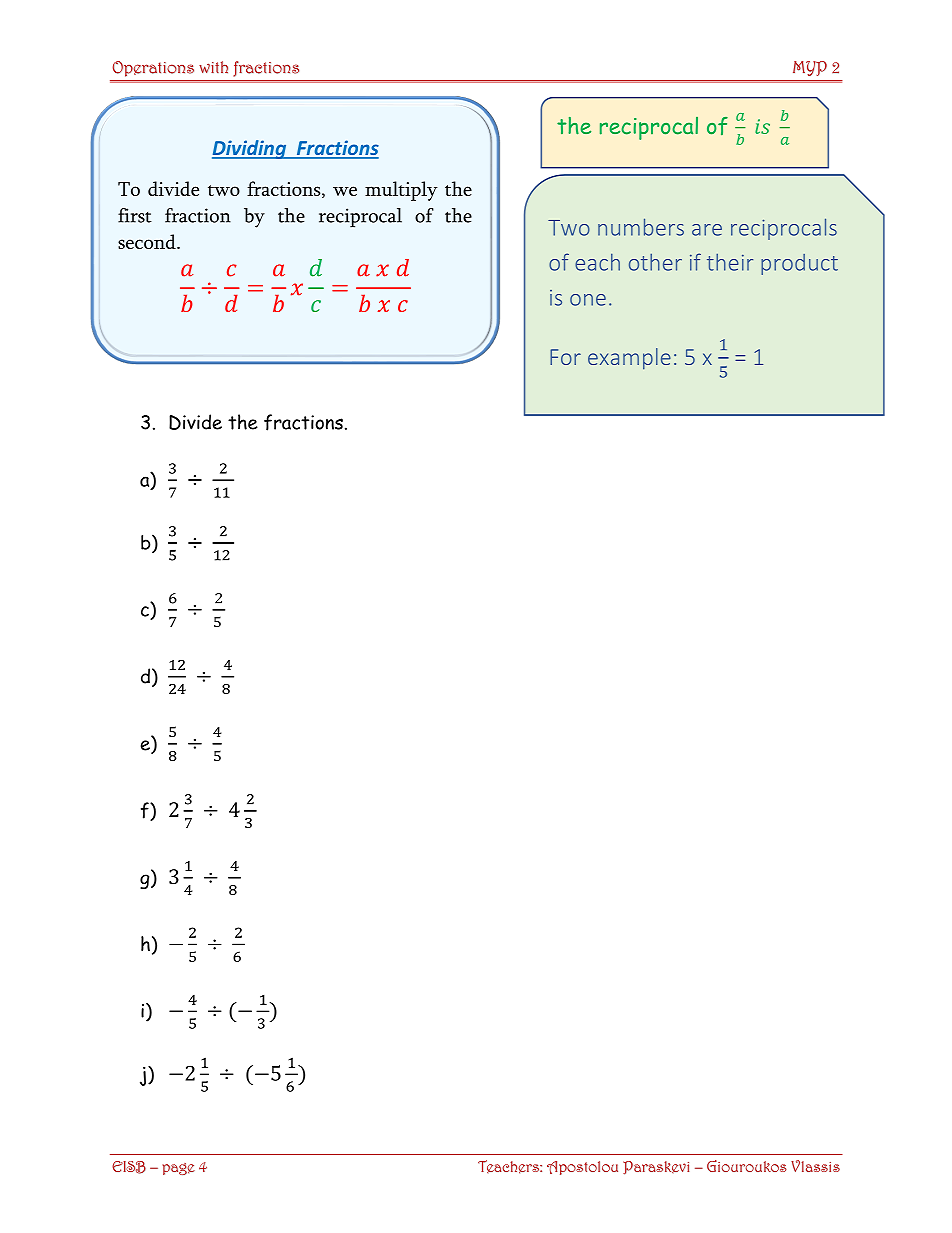  What do you see at coordinates (565, 357) in the document?
I see `For` at bounding box center [565, 357].
